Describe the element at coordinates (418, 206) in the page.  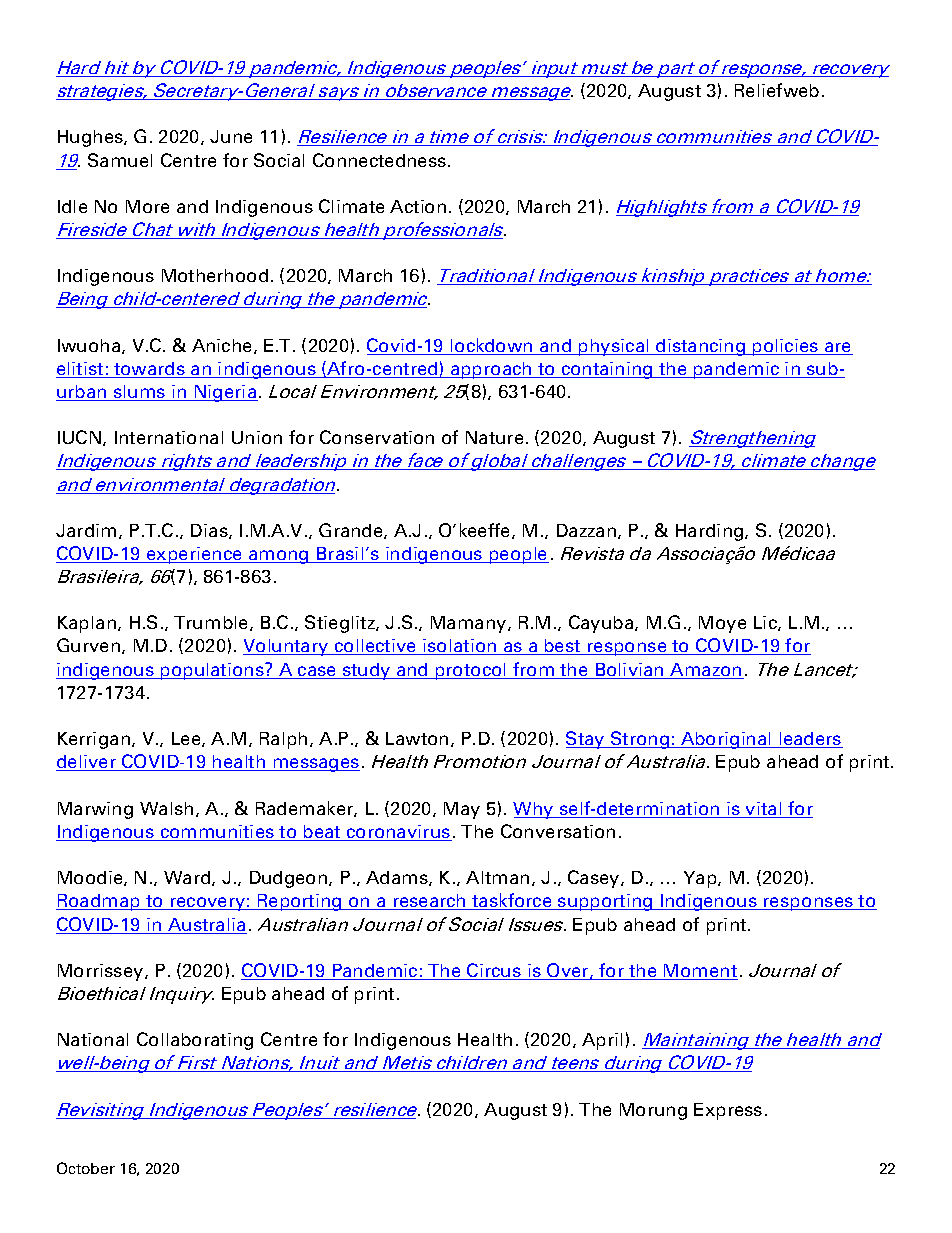
I see `Action` at that location.
